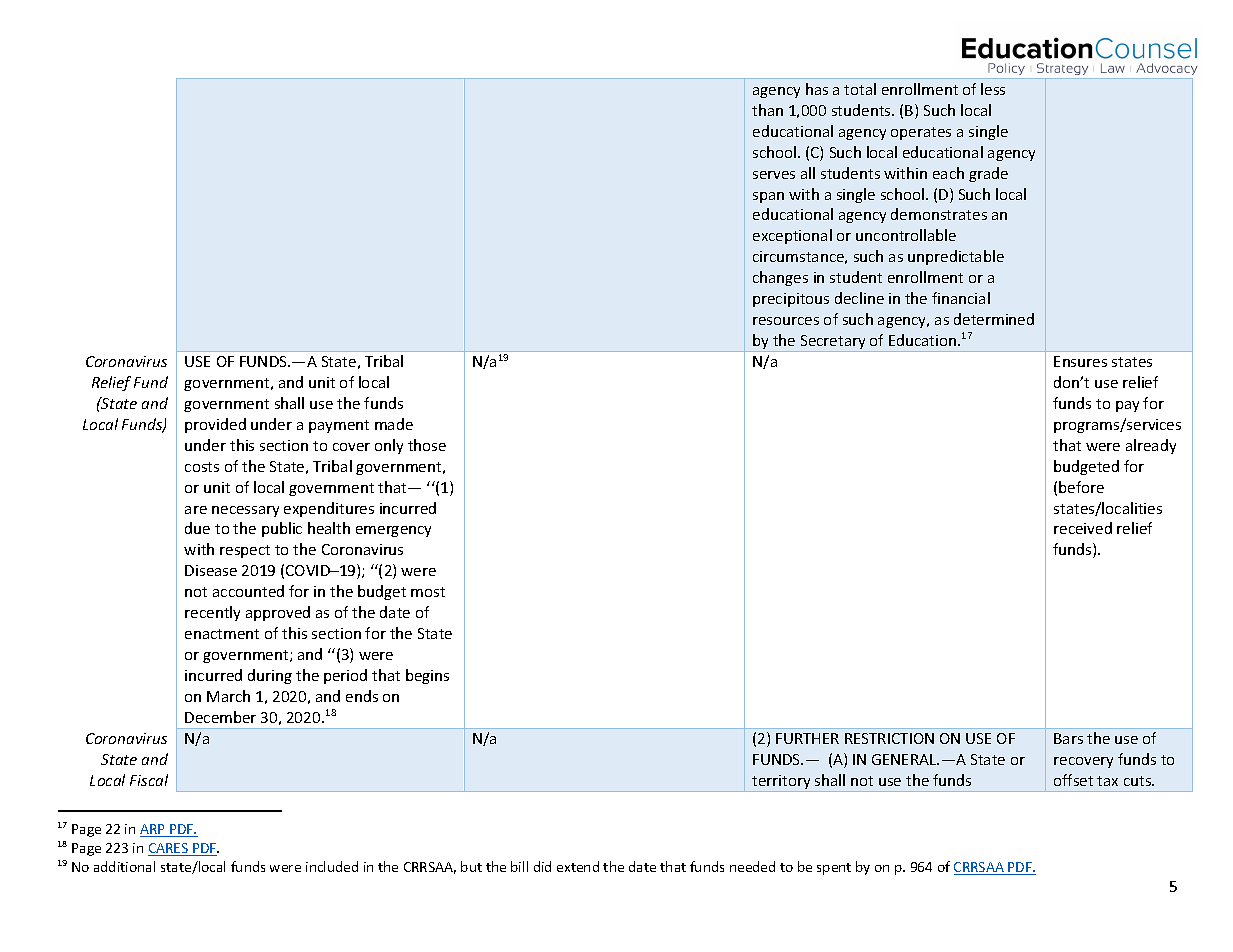  What do you see at coordinates (427, 445) in the image?
I see `those` at bounding box center [427, 445].
